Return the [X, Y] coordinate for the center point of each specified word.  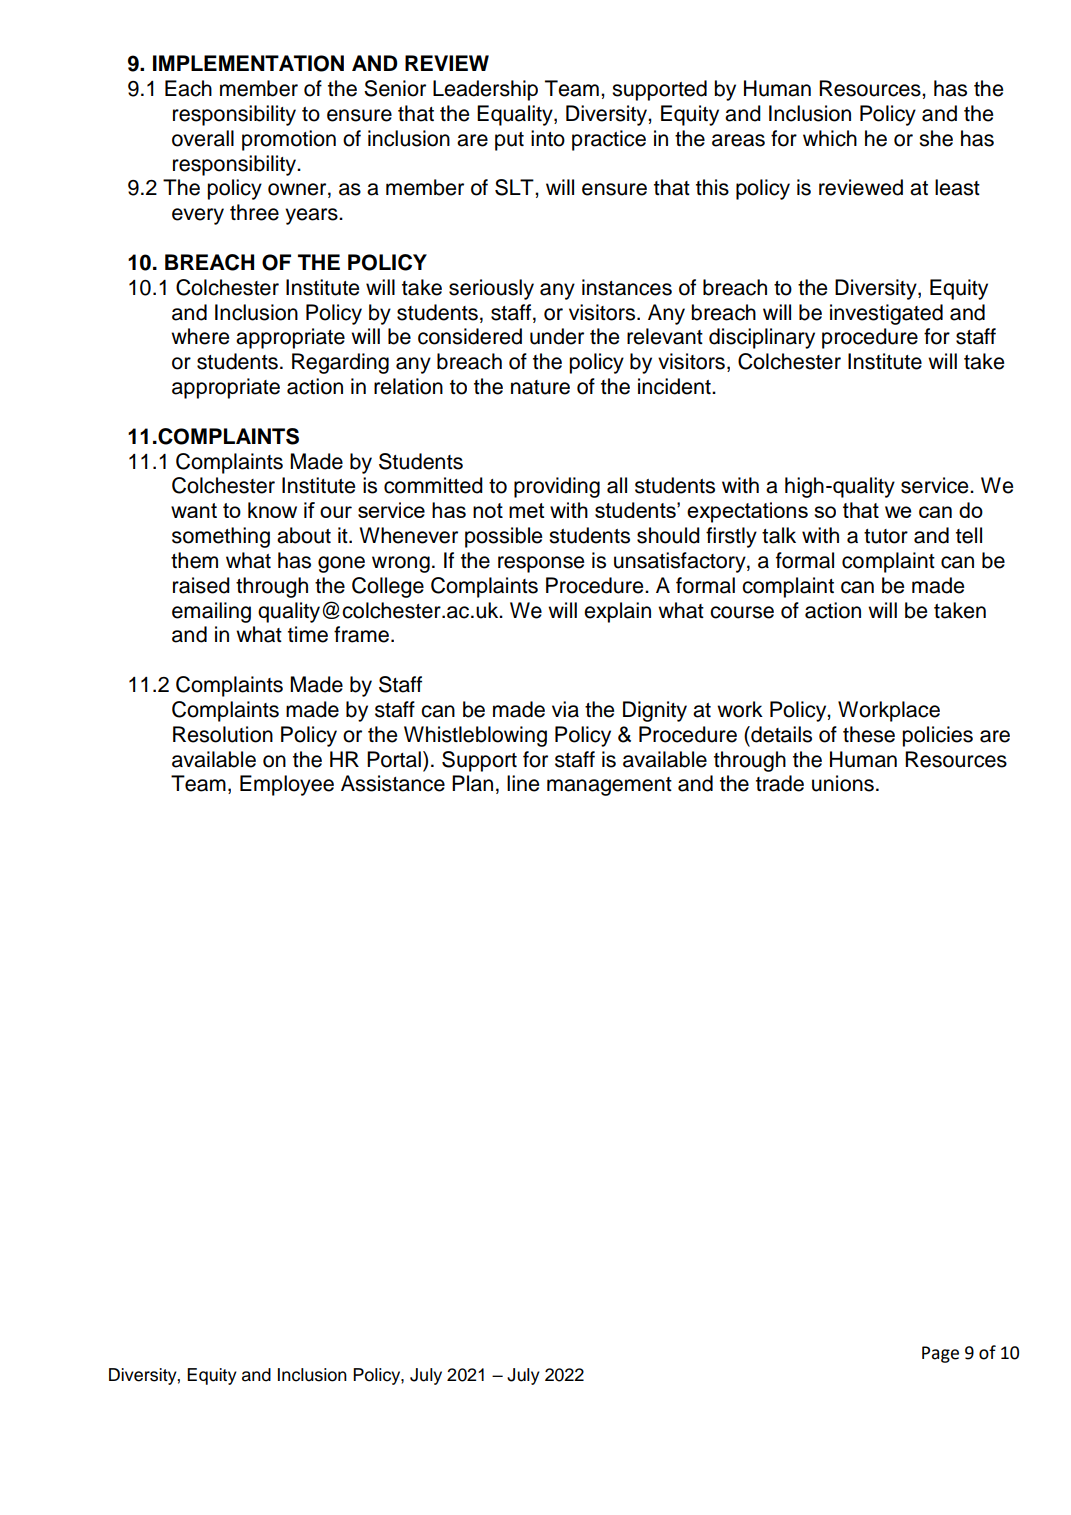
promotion [289, 140]
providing [557, 487]
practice [609, 140]
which [830, 138]
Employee [287, 785]
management [609, 786]
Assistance [393, 783]
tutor [886, 536]
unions [843, 783]
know [272, 510]
